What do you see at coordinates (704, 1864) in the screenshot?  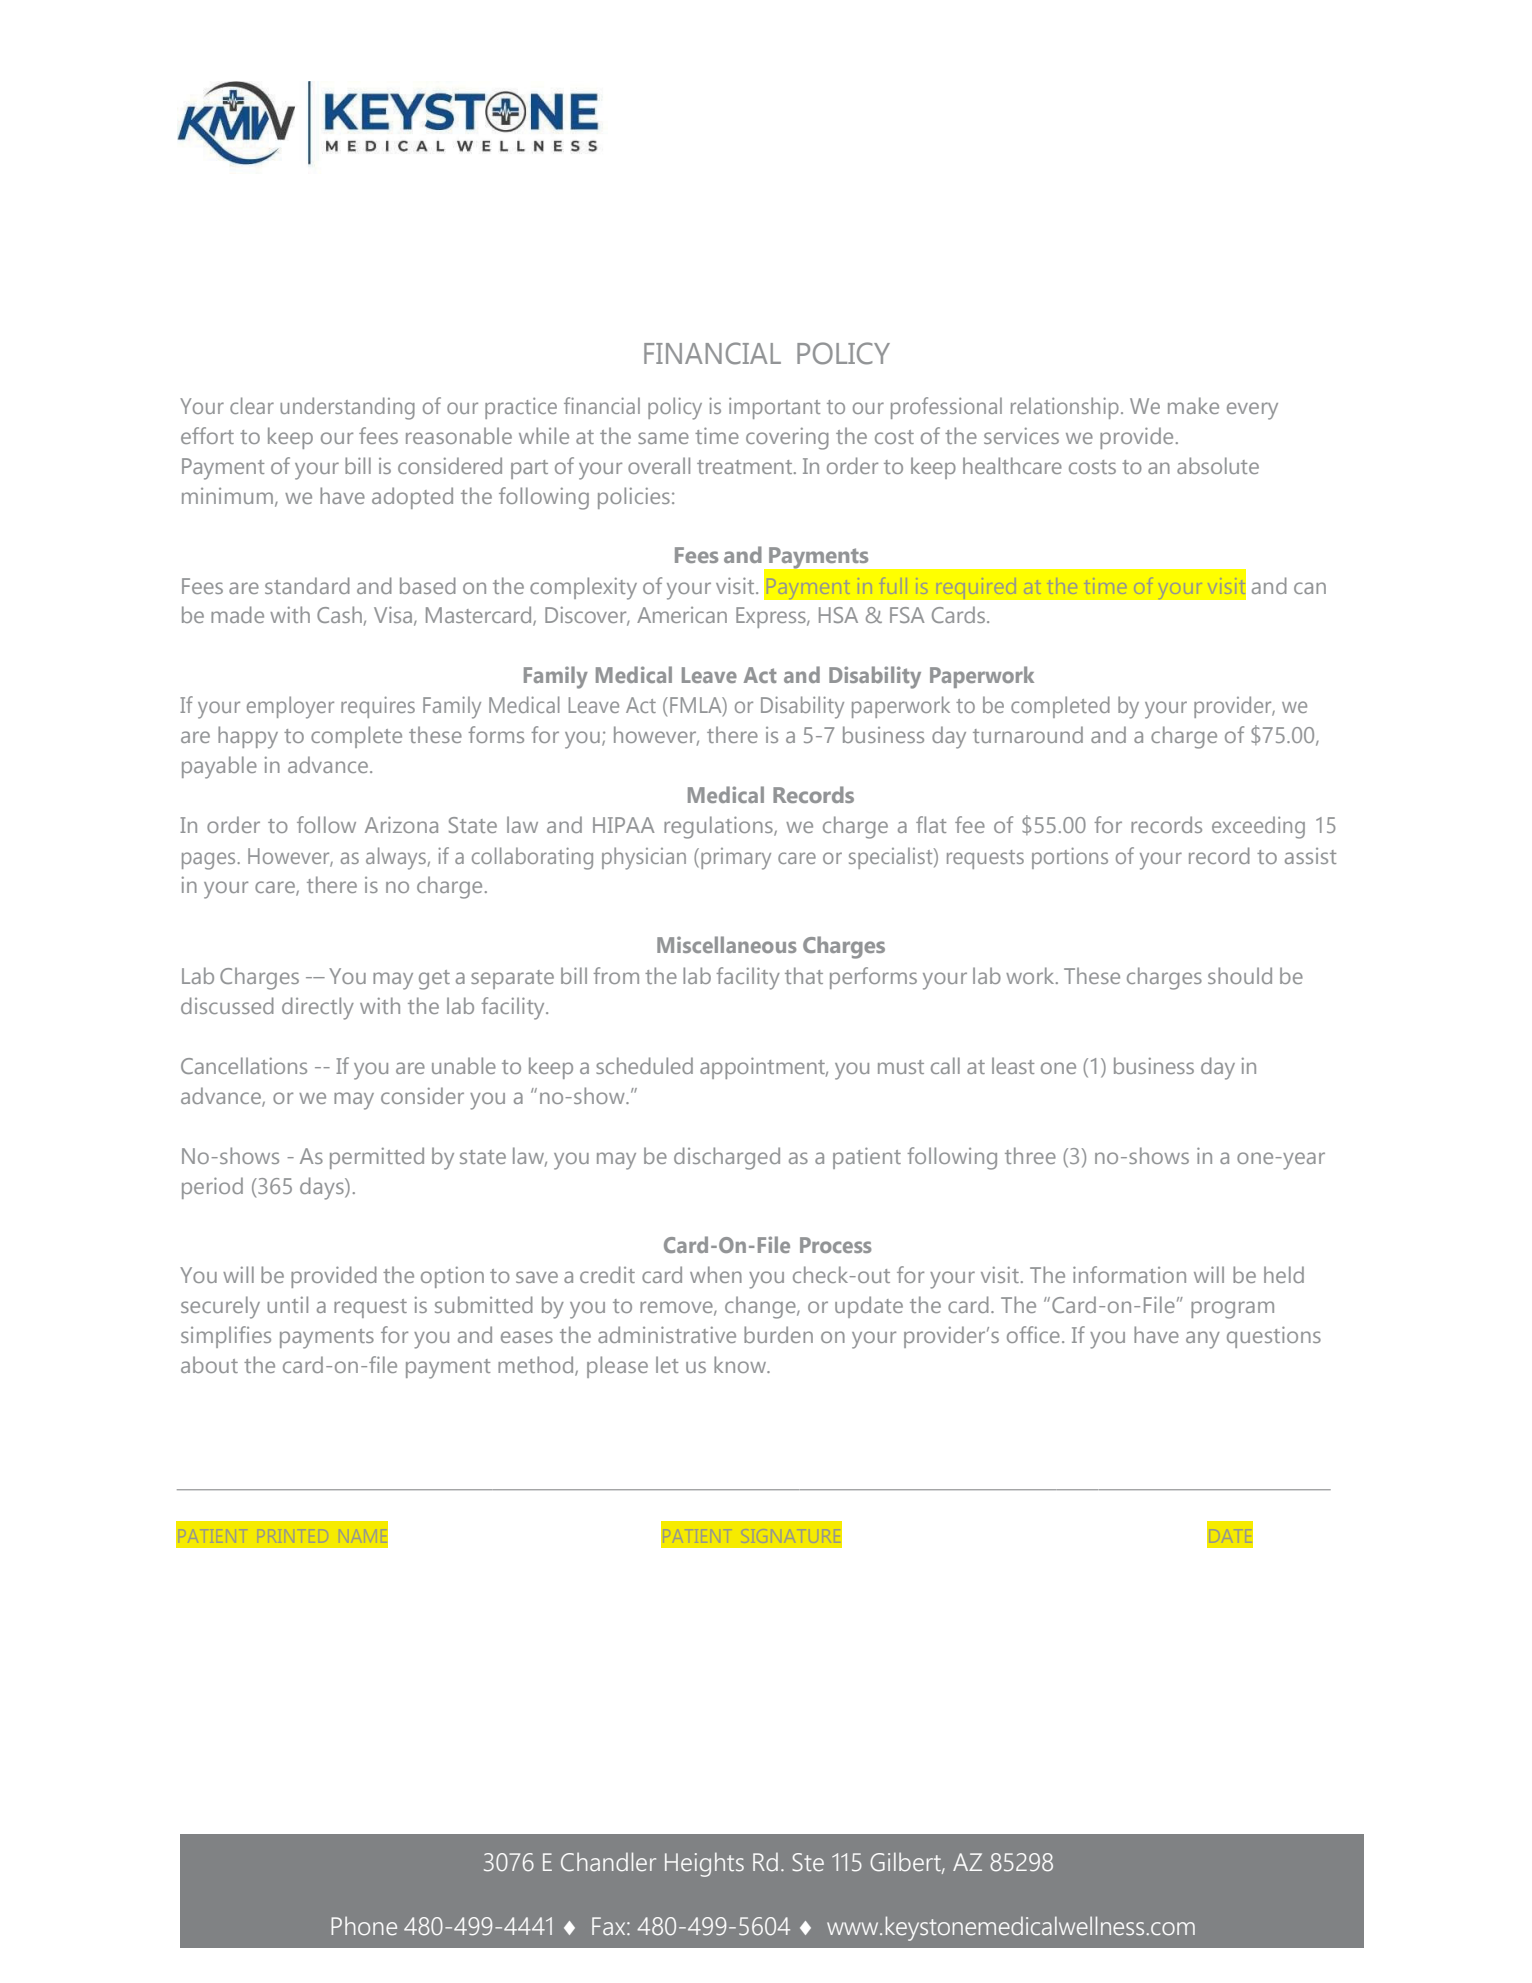 I see `Heights` at bounding box center [704, 1864].
